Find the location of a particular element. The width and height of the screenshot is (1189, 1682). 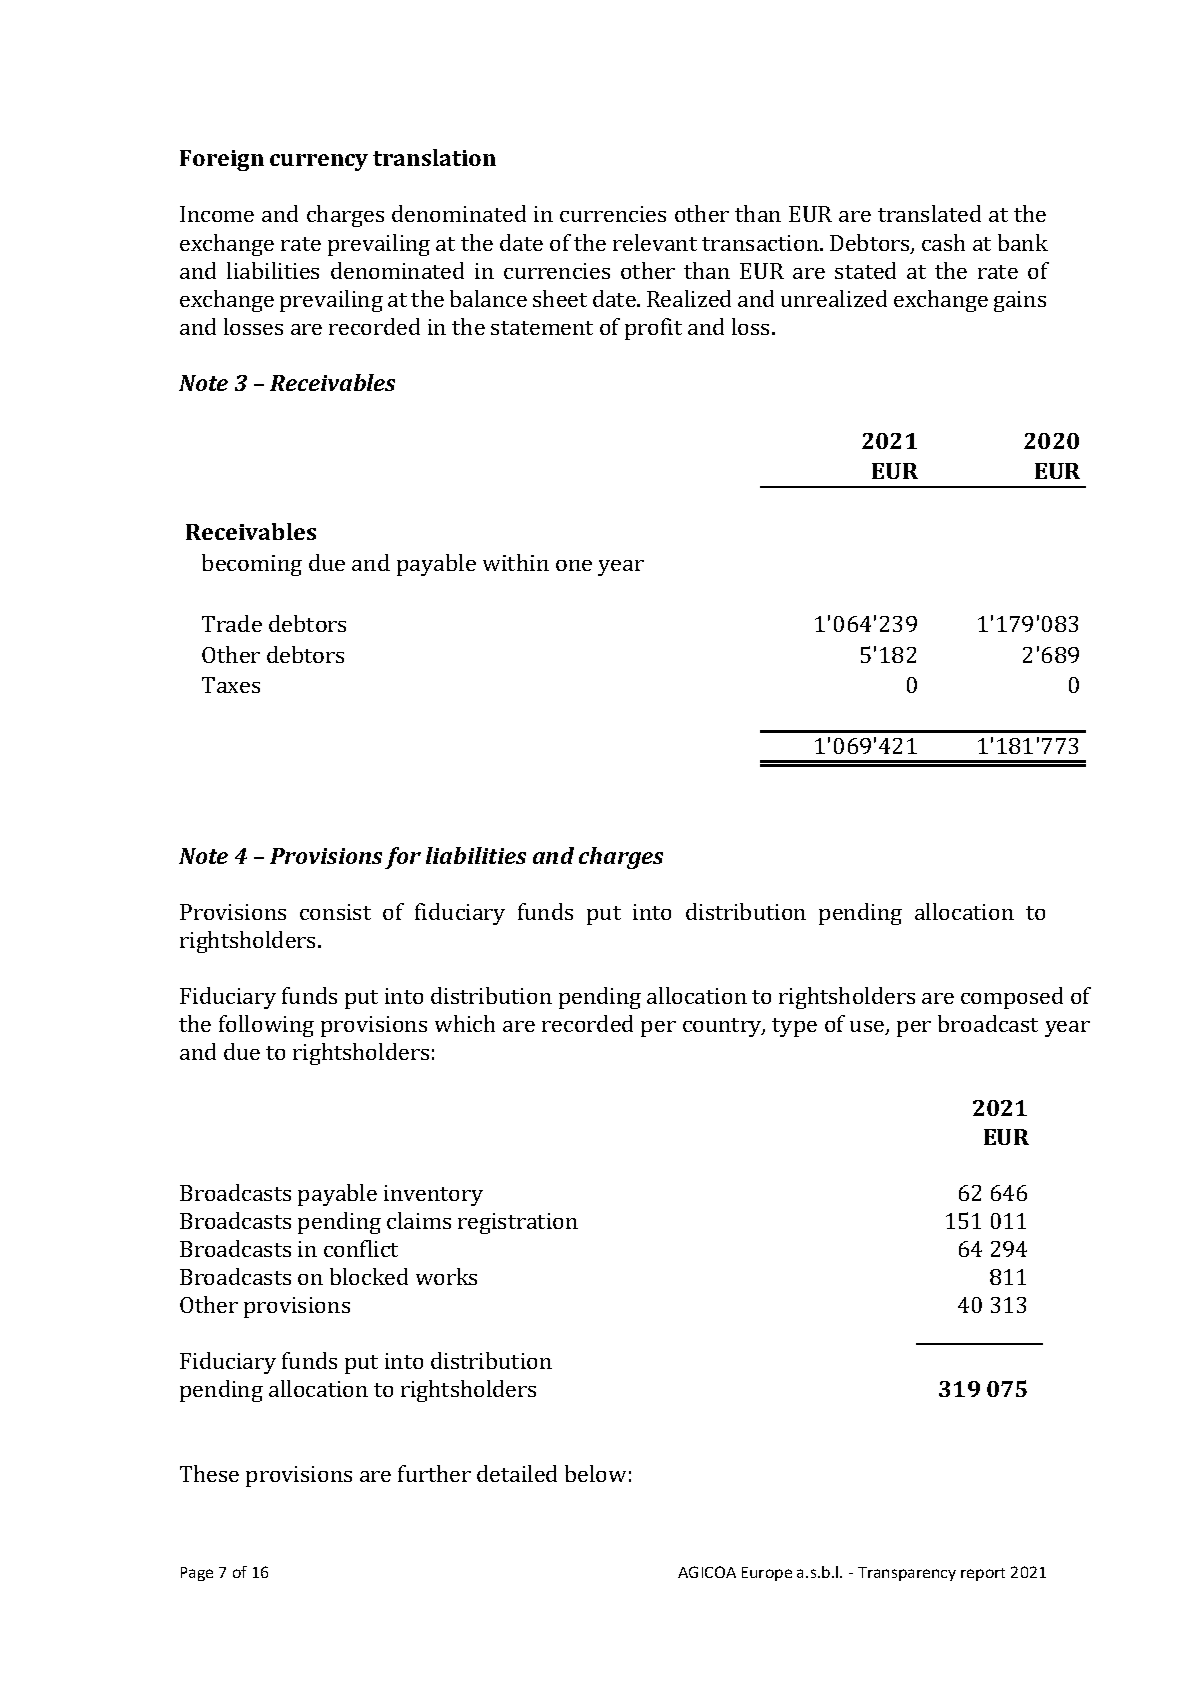

relevant is located at coordinates (655, 242).
